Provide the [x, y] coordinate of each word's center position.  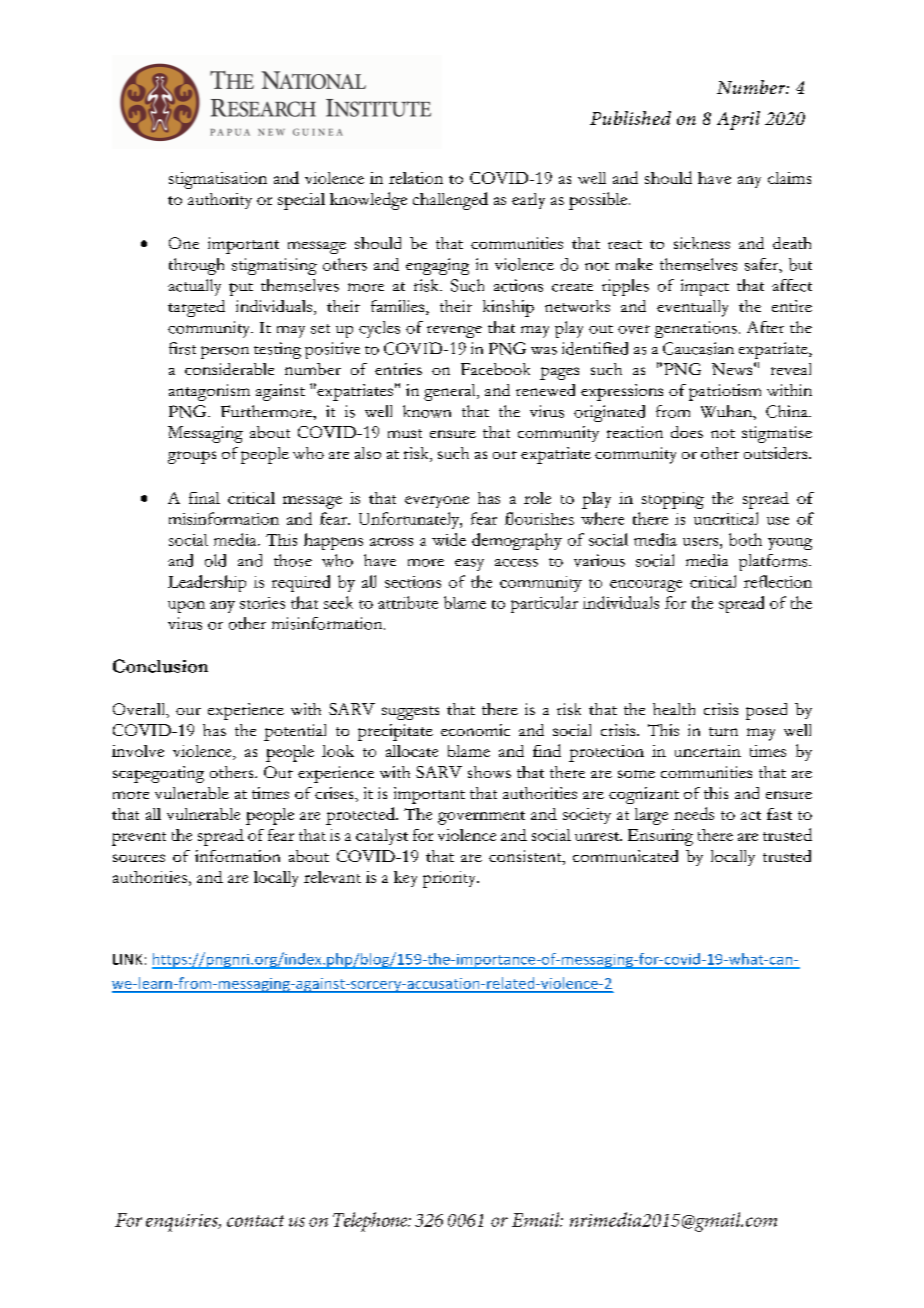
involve [138, 751]
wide [449, 539]
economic [475, 730]
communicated [625, 856]
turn [723, 731]
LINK [127, 959]
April [738, 120]
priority [450, 879]
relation [416, 178]
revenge [454, 332]
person [225, 352]
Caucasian [698, 348]
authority [220, 201]
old [215, 560]
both [745, 539]
